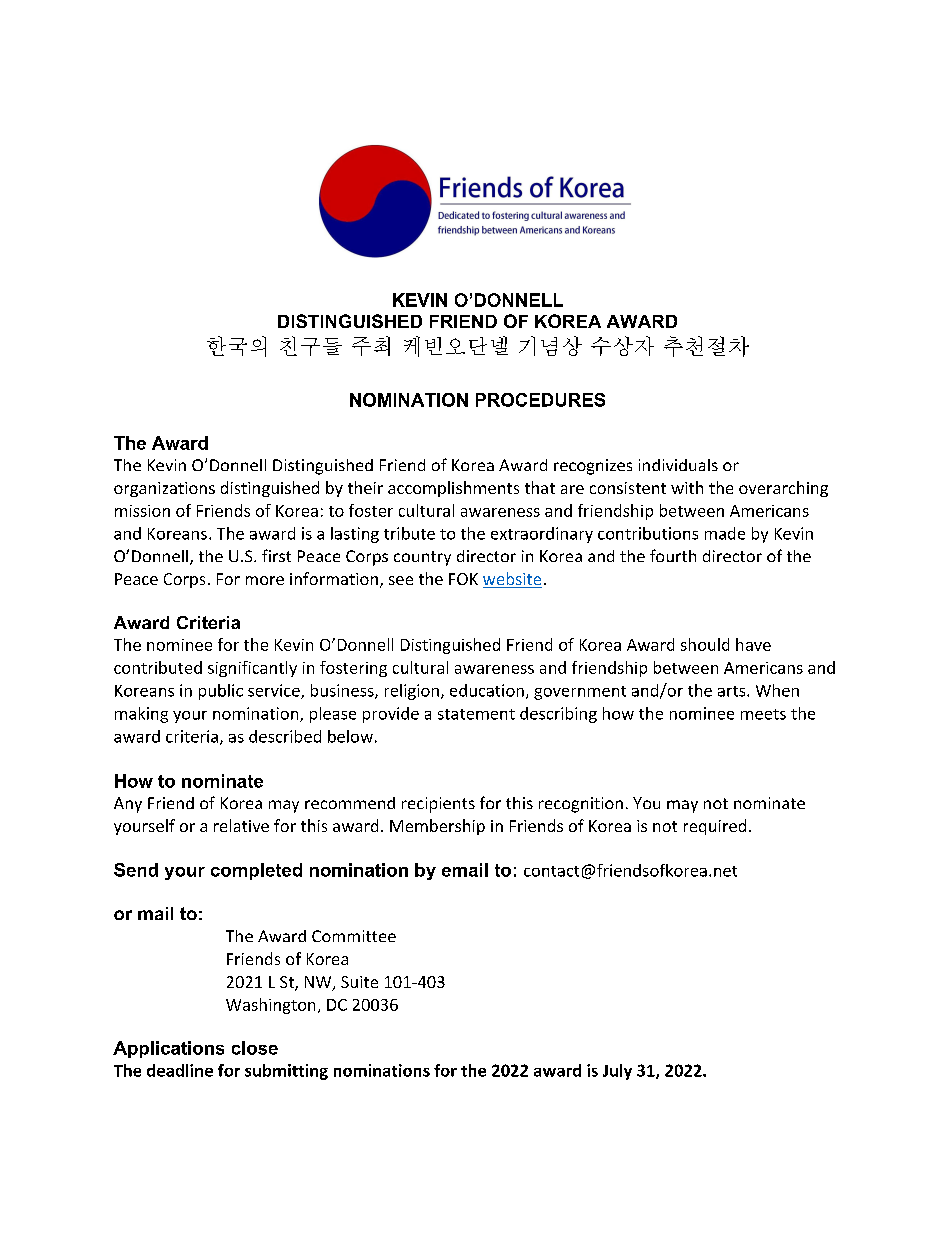 The image size is (952, 1233). What do you see at coordinates (673, 555) in the document?
I see `fourth` at bounding box center [673, 555].
